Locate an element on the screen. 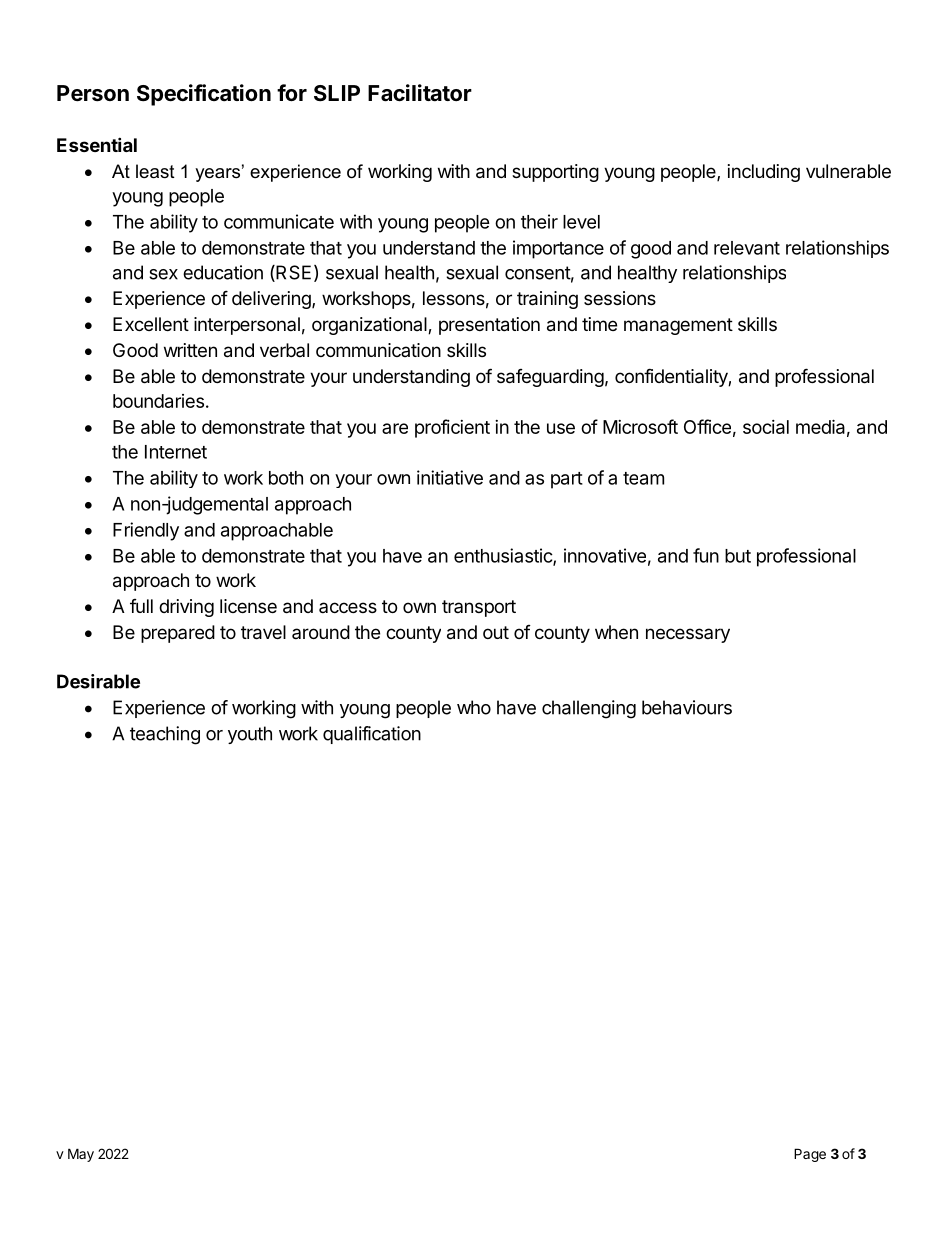 This screenshot has width=952, height=1233. necessary is located at coordinates (688, 635).
